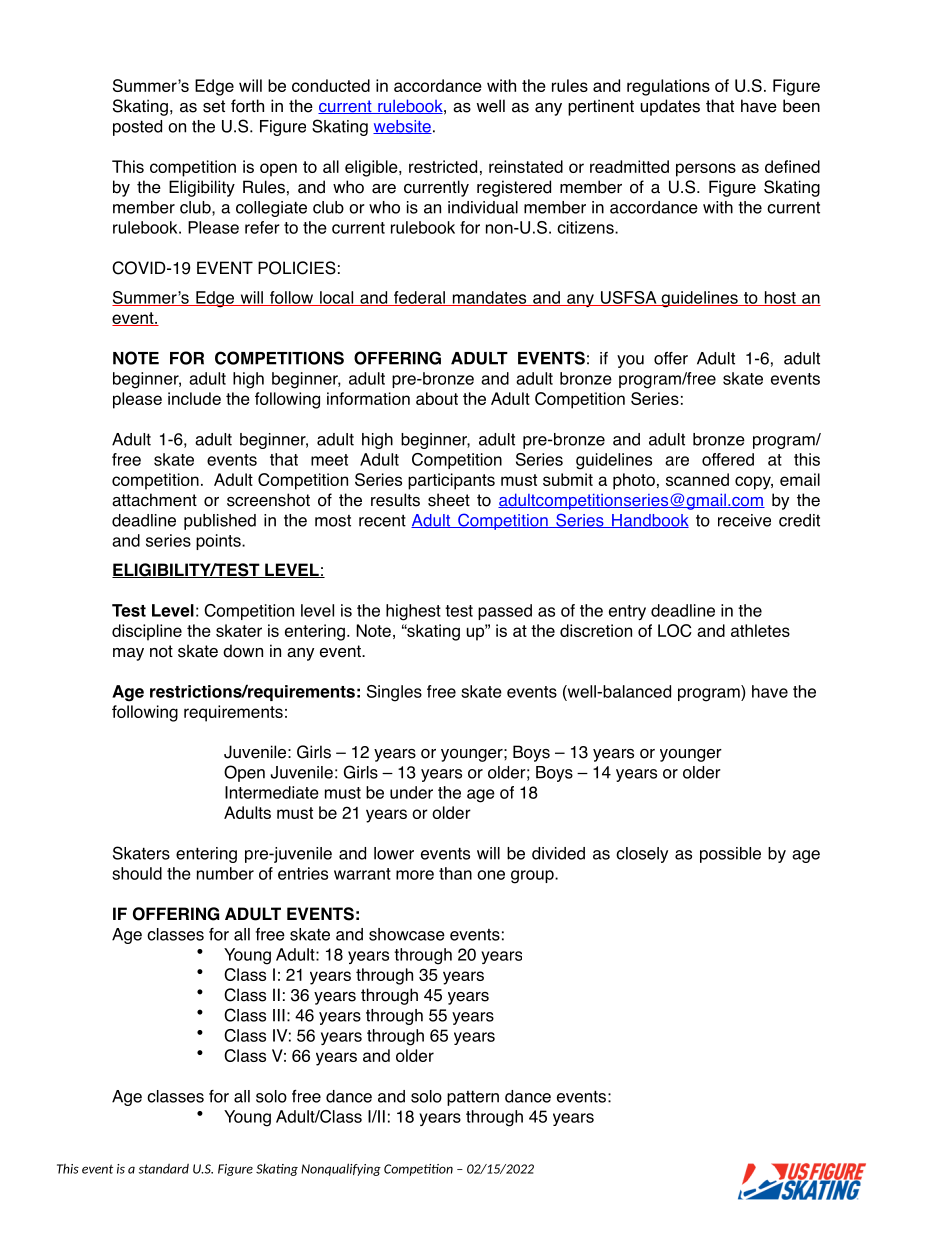 The image size is (952, 1233). Describe the element at coordinates (402, 127) in the screenshot. I see `website` at that location.
